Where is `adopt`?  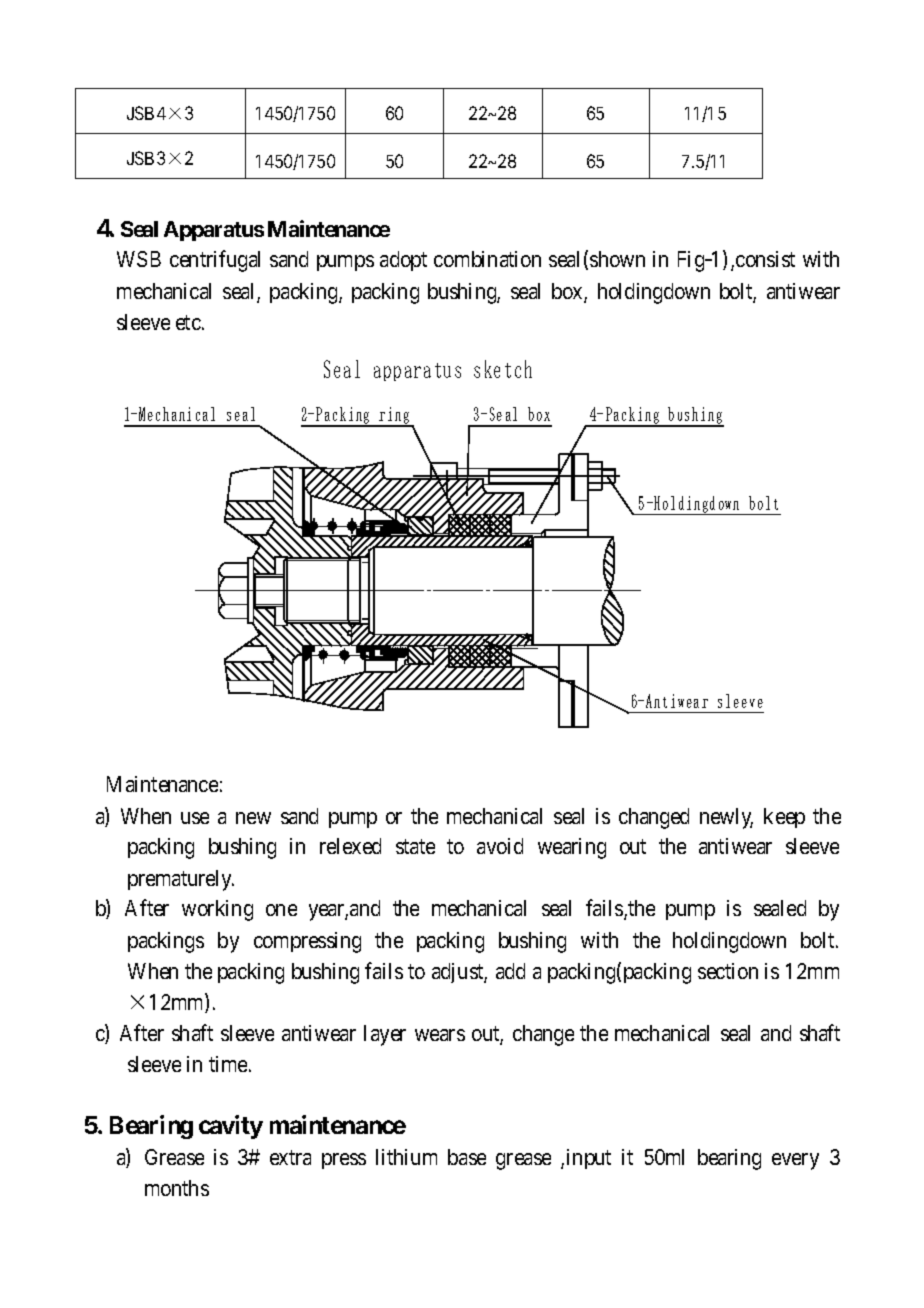
adopt is located at coordinates (403, 261).
